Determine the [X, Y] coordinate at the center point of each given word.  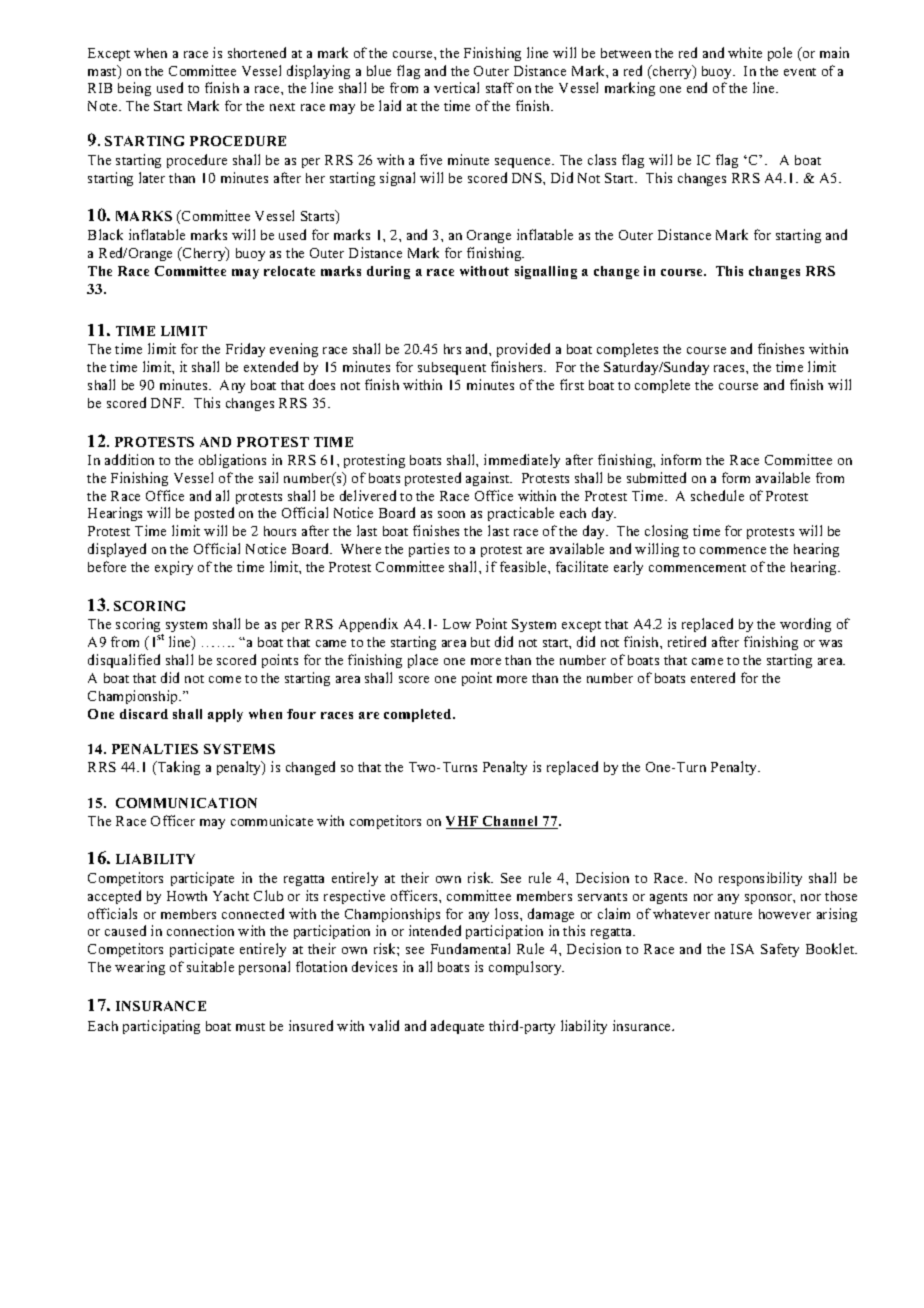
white [745, 52]
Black [105, 234]
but [480, 642]
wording [805, 625]
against [489, 479]
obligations [232, 461]
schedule [717, 495]
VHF [463, 822]
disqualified [124, 661]
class [602, 159]
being [134, 89]
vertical [456, 87]
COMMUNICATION [186, 803]
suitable [210, 966]
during [388, 272]
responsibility [760, 879]
